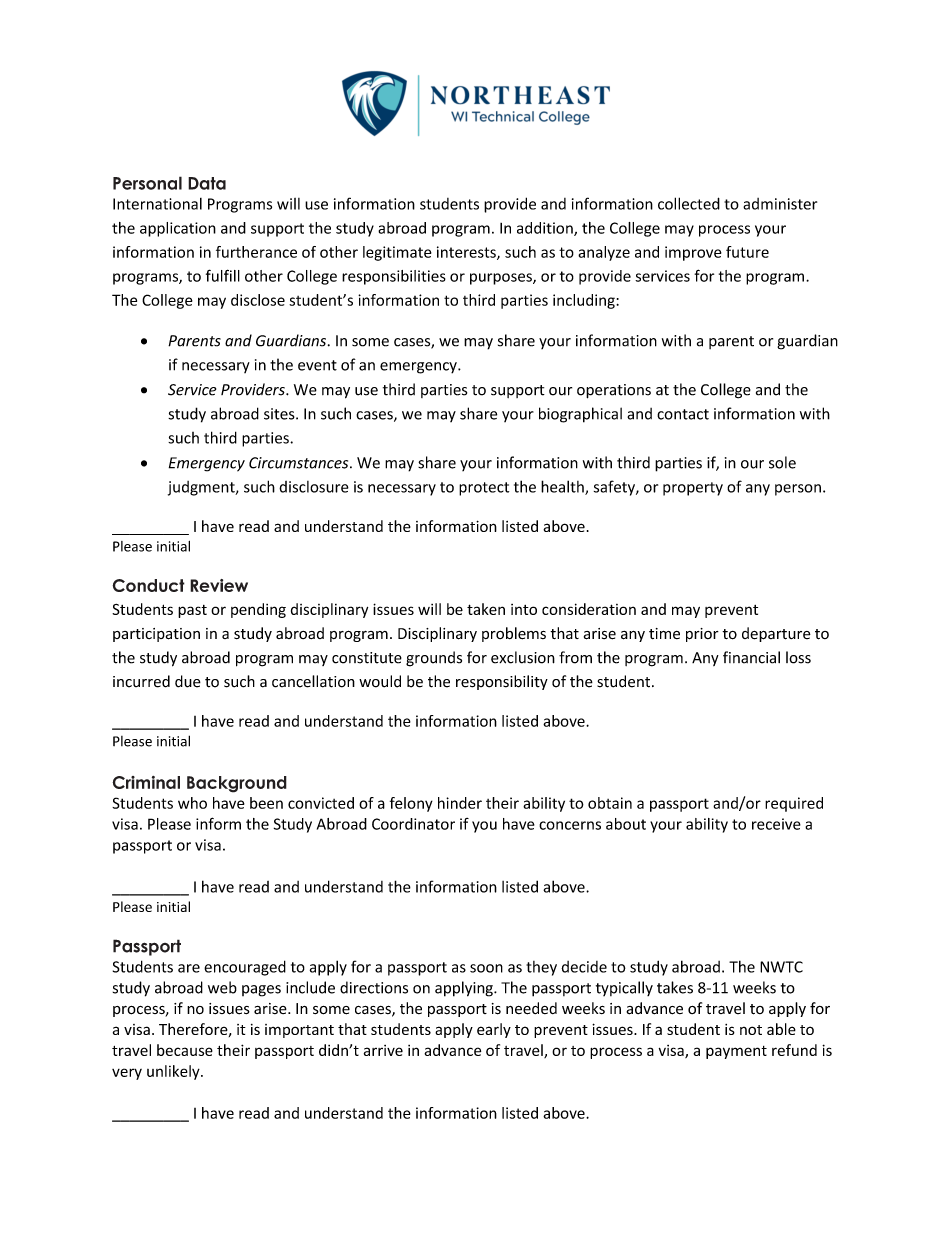  I want to click on past, so click(192, 611).
